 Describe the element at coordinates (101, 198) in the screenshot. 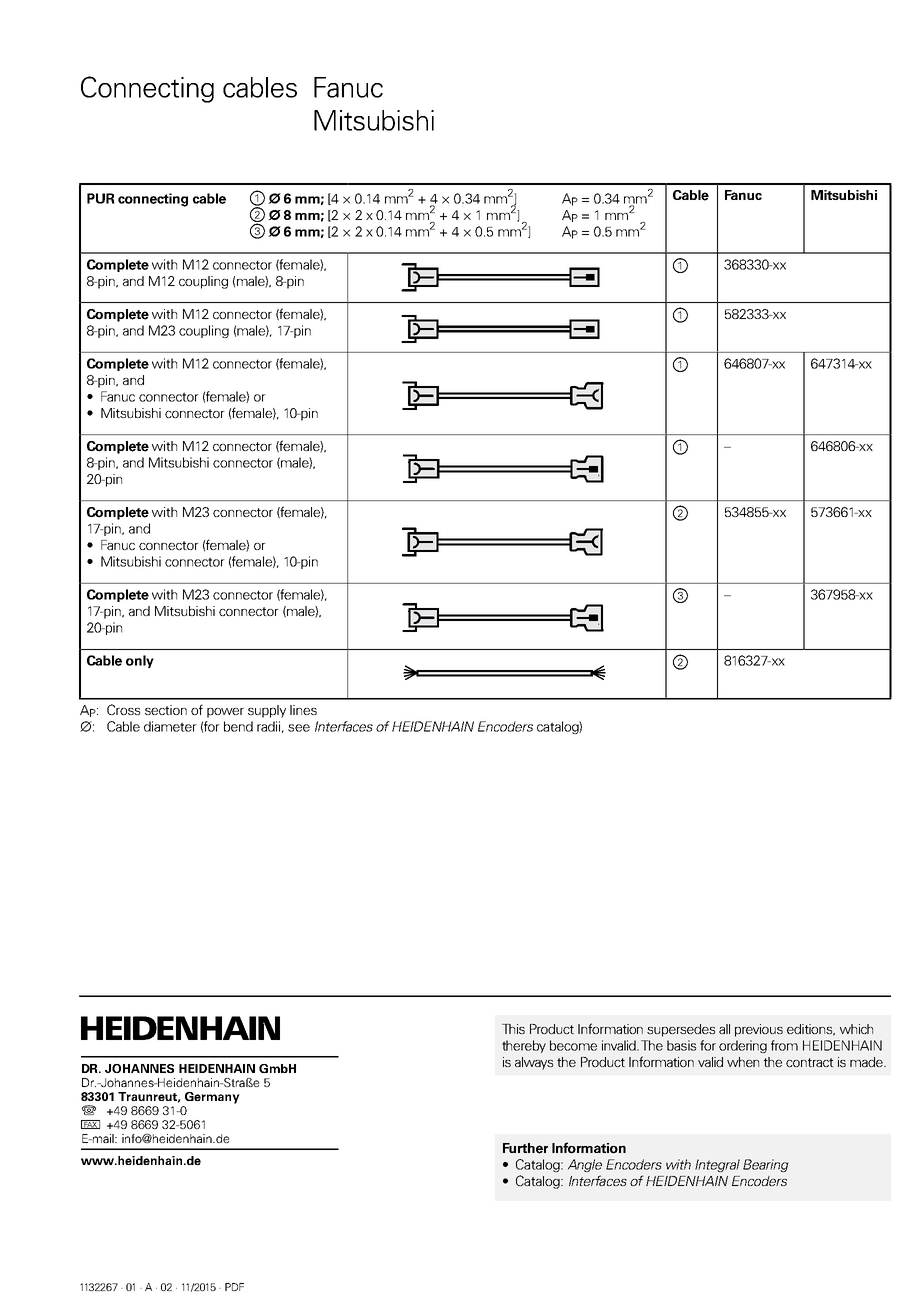

I see `PUR` at that location.
